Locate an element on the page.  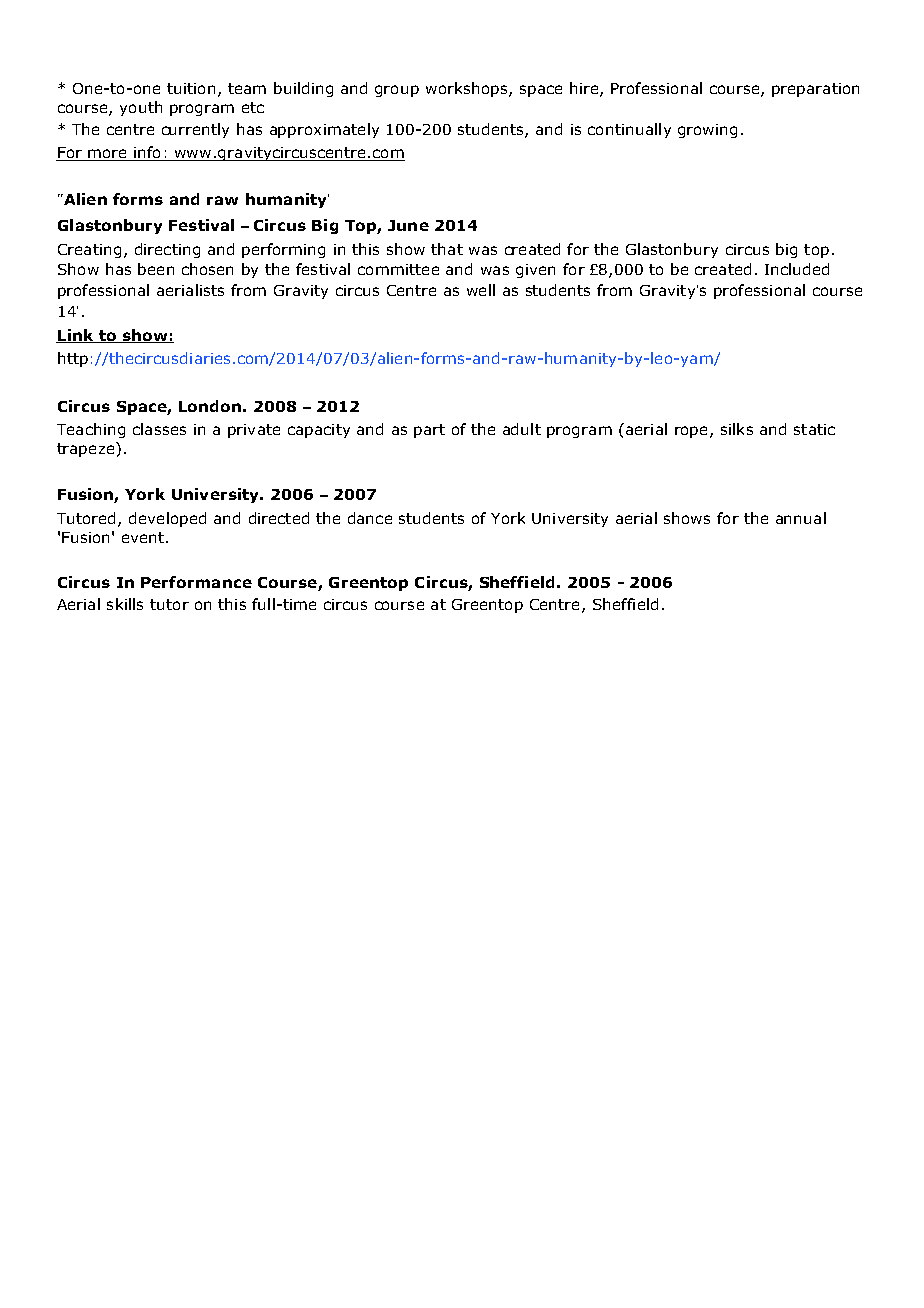
well is located at coordinates (481, 290).
